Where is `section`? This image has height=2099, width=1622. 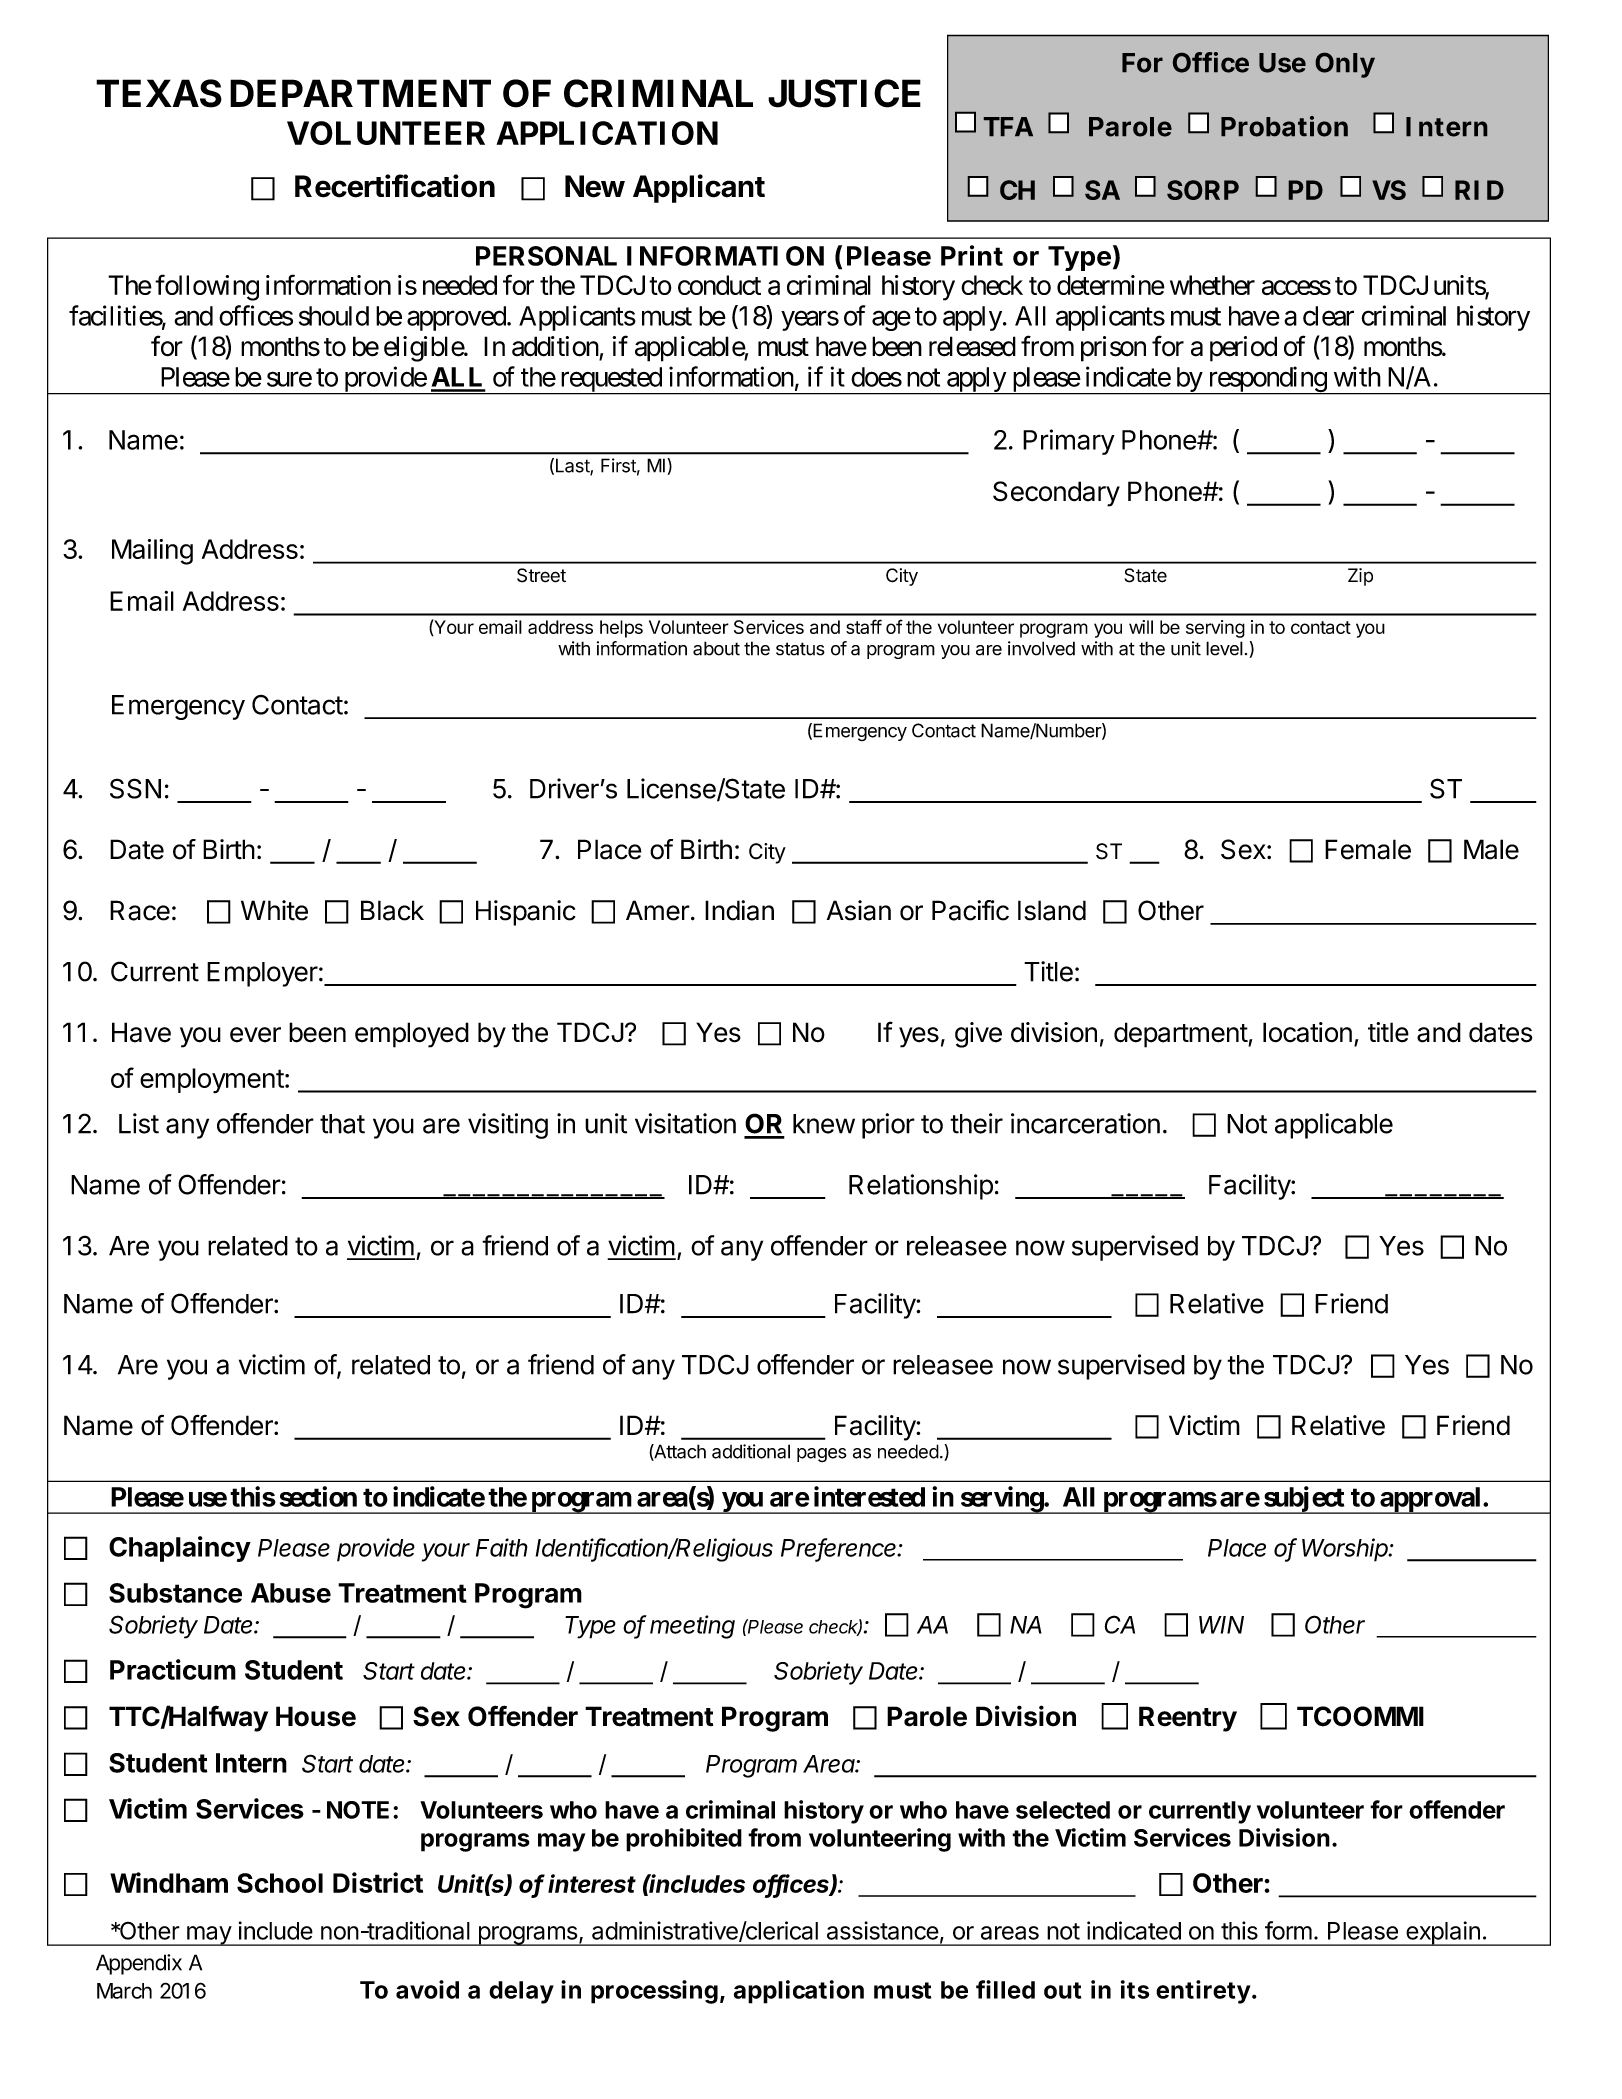 section is located at coordinates (318, 1496).
